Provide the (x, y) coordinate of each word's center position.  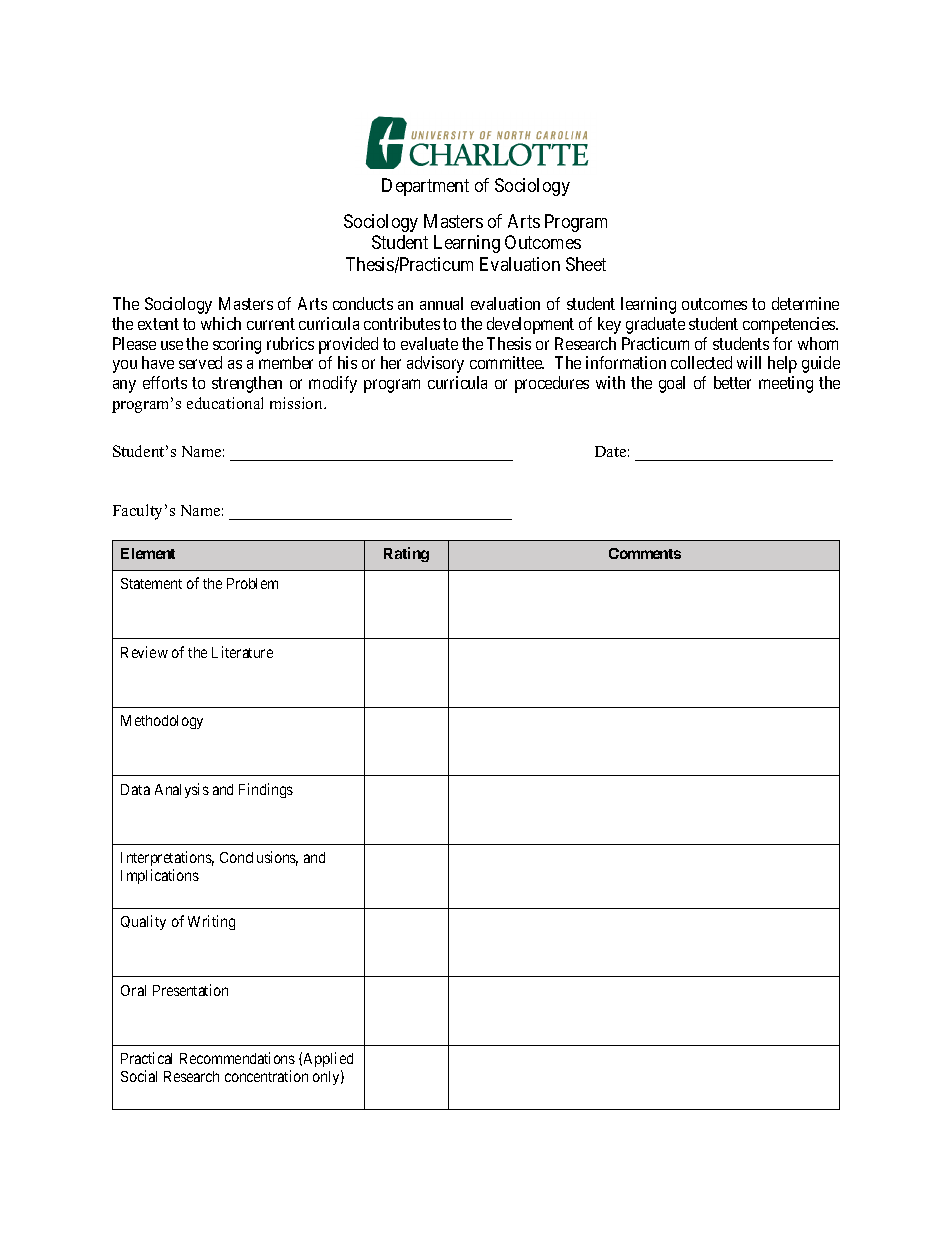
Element (148, 553)
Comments (645, 553)
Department (425, 187)
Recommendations (237, 1058)
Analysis (182, 790)
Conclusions (259, 858)
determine (805, 303)
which (221, 323)
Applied (328, 1059)
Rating (406, 554)
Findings (266, 790)
